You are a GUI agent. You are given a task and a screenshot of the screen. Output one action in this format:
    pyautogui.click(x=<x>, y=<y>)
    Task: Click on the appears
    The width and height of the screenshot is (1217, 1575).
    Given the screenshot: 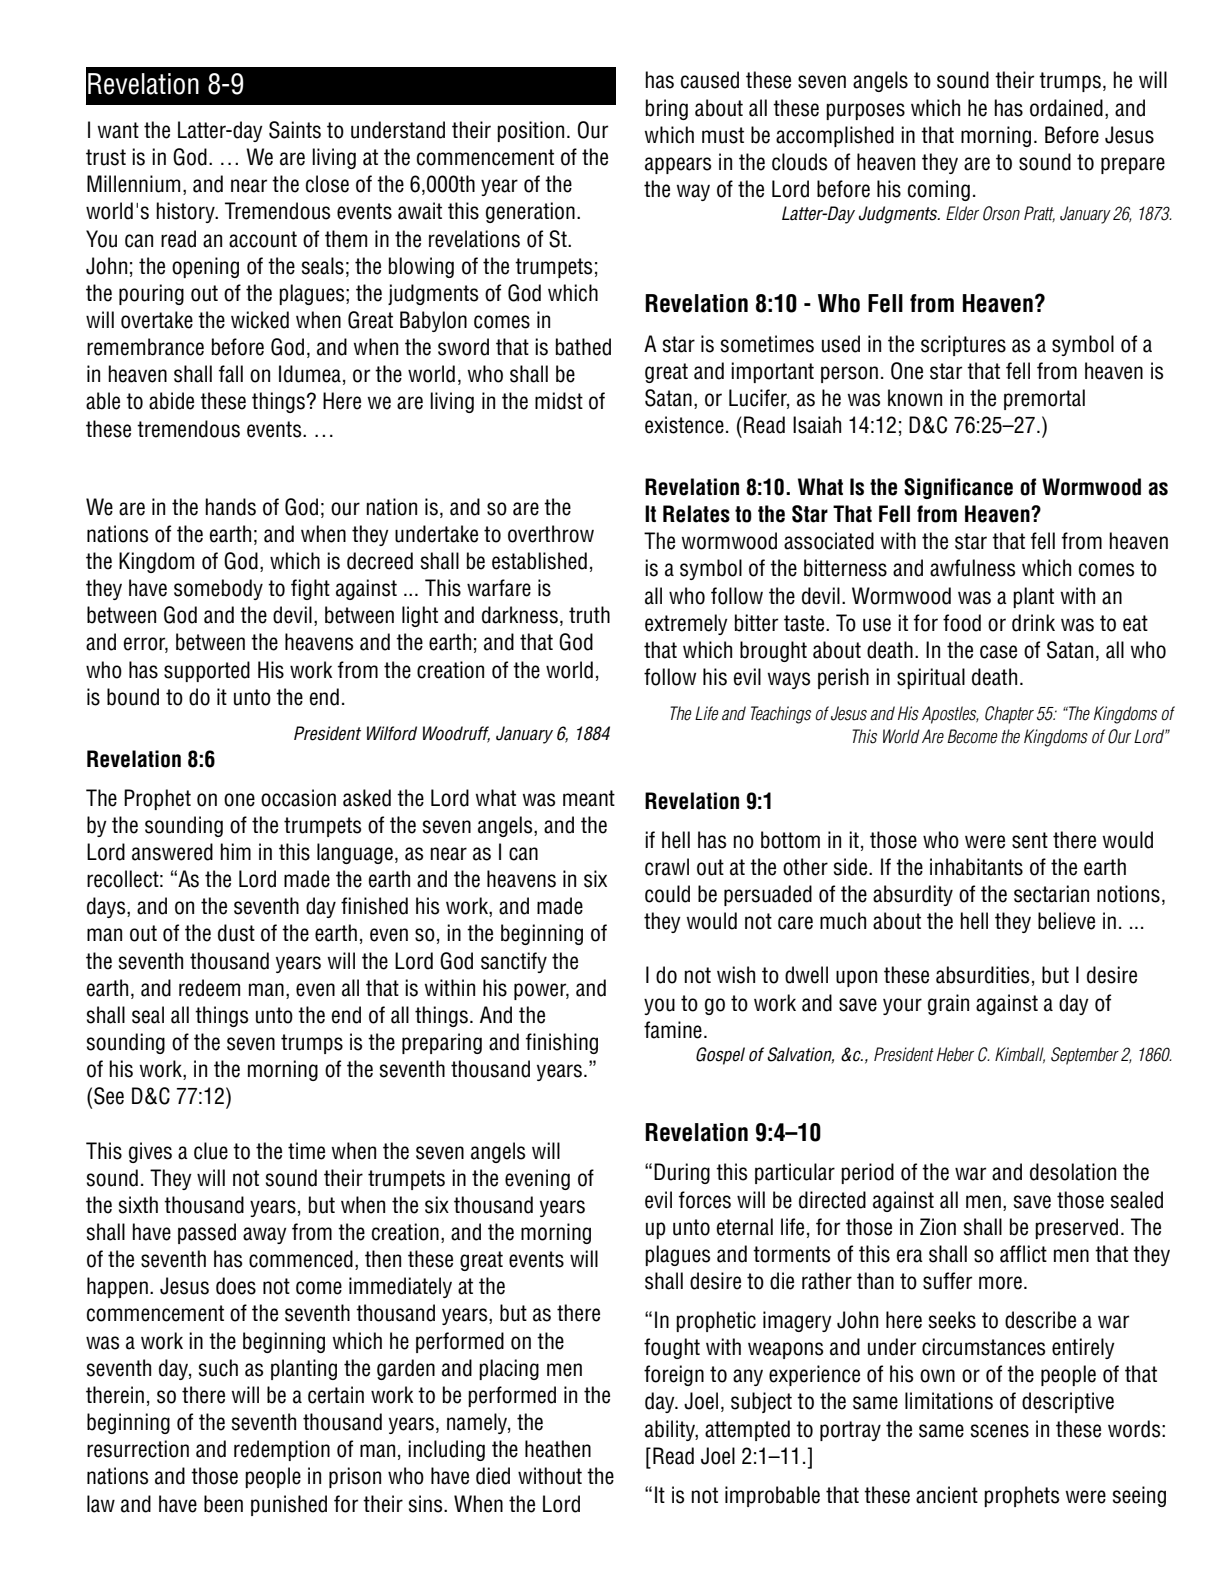 What is the action you would take?
    pyautogui.click(x=678, y=165)
